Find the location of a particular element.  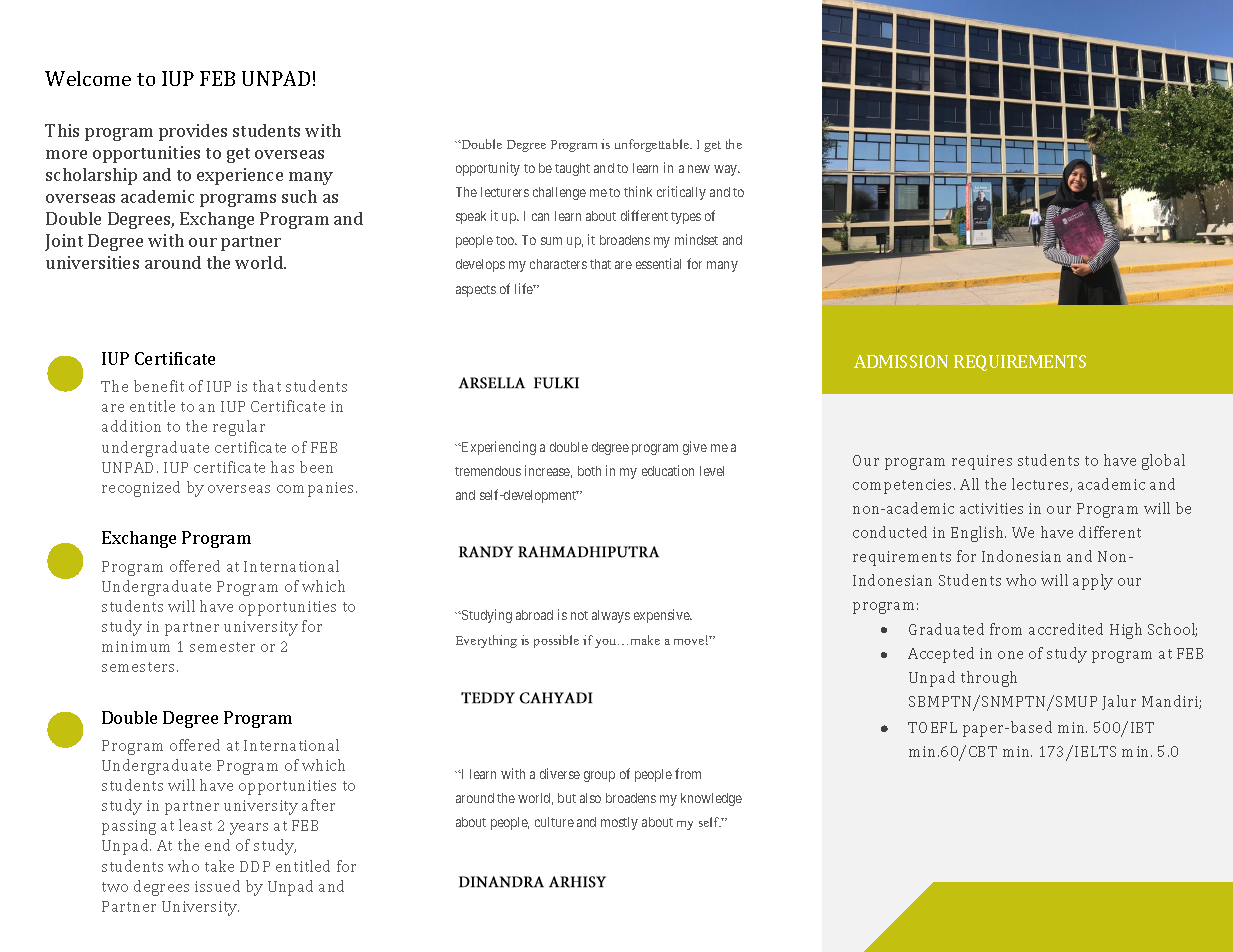

provides is located at coordinates (193, 132).
